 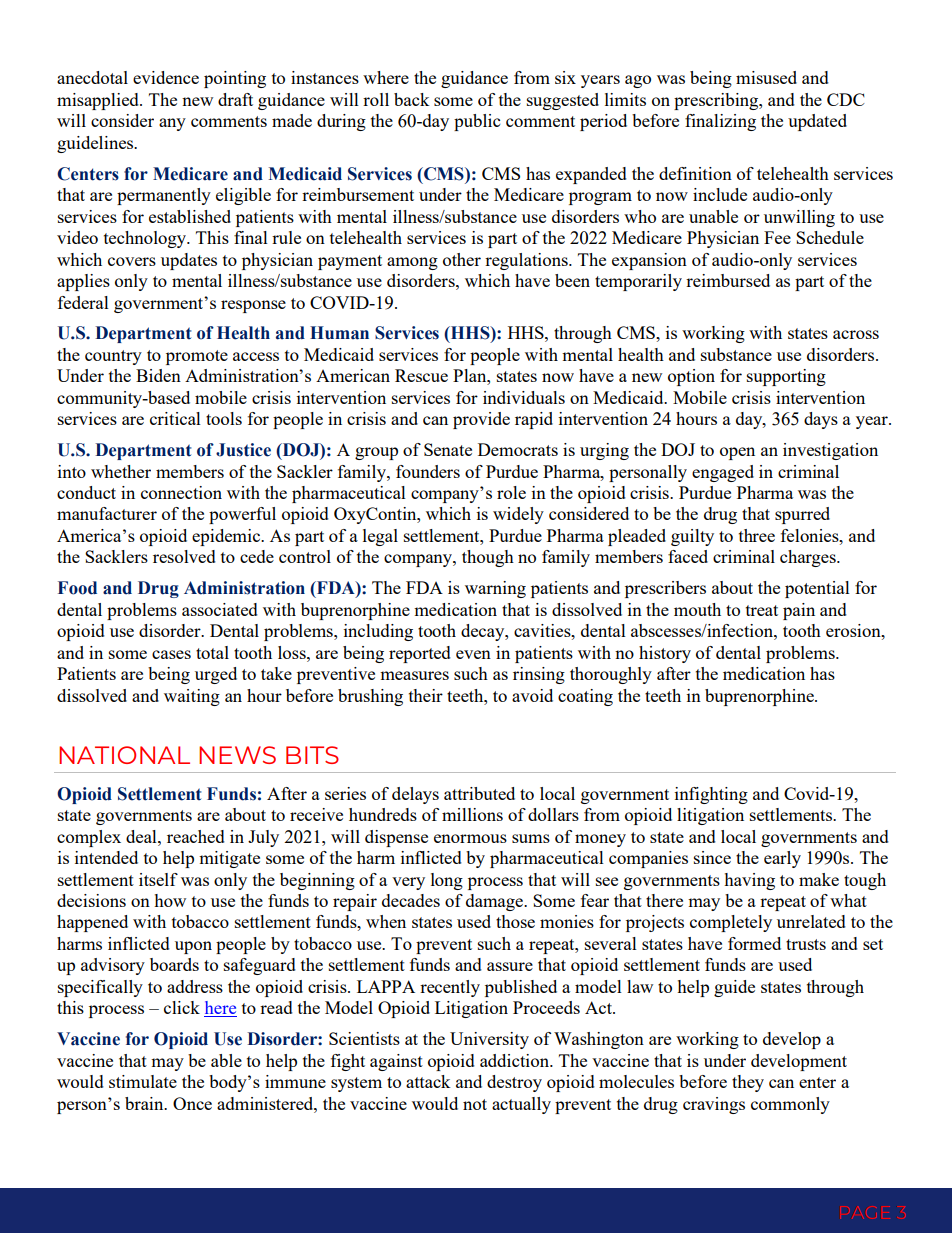 What do you see at coordinates (748, 1083) in the document?
I see `they` at bounding box center [748, 1083].
